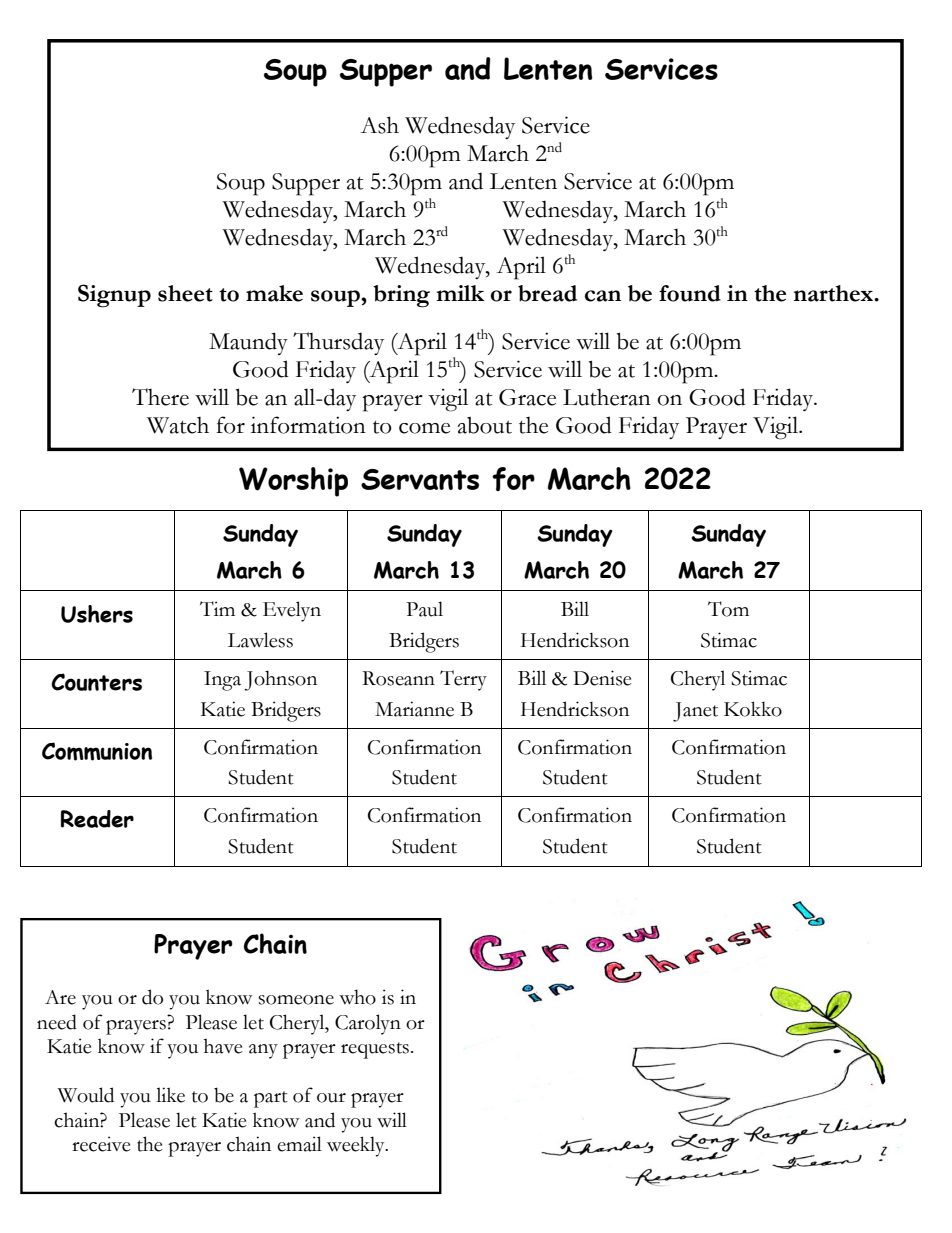 This page has width=952, height=1233. What do you see at coordinates (160, 397) in the page?
I see `There` at bounding box center [160, 397].
